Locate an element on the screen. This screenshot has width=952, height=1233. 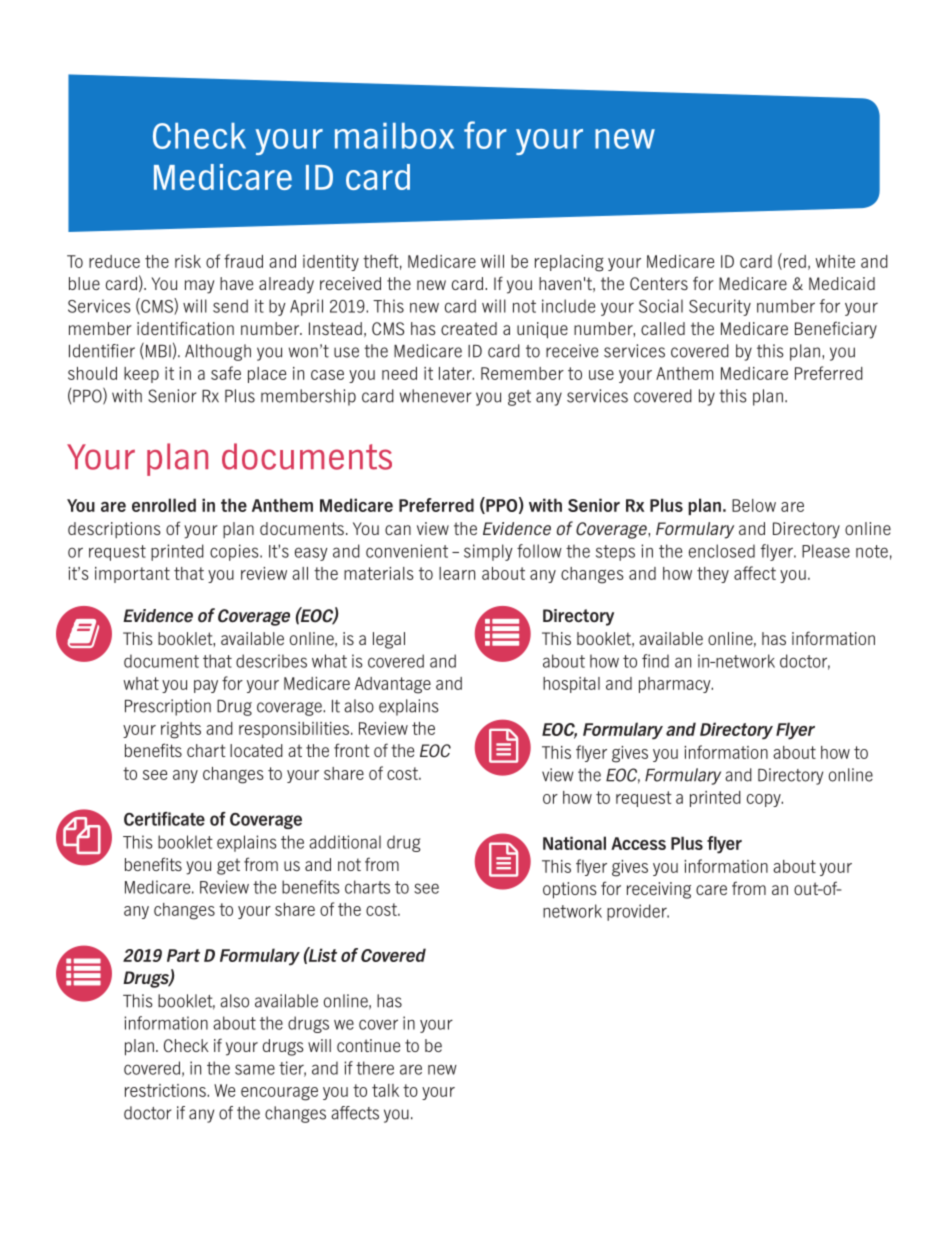
Below is located at coordinates (754, 505).
